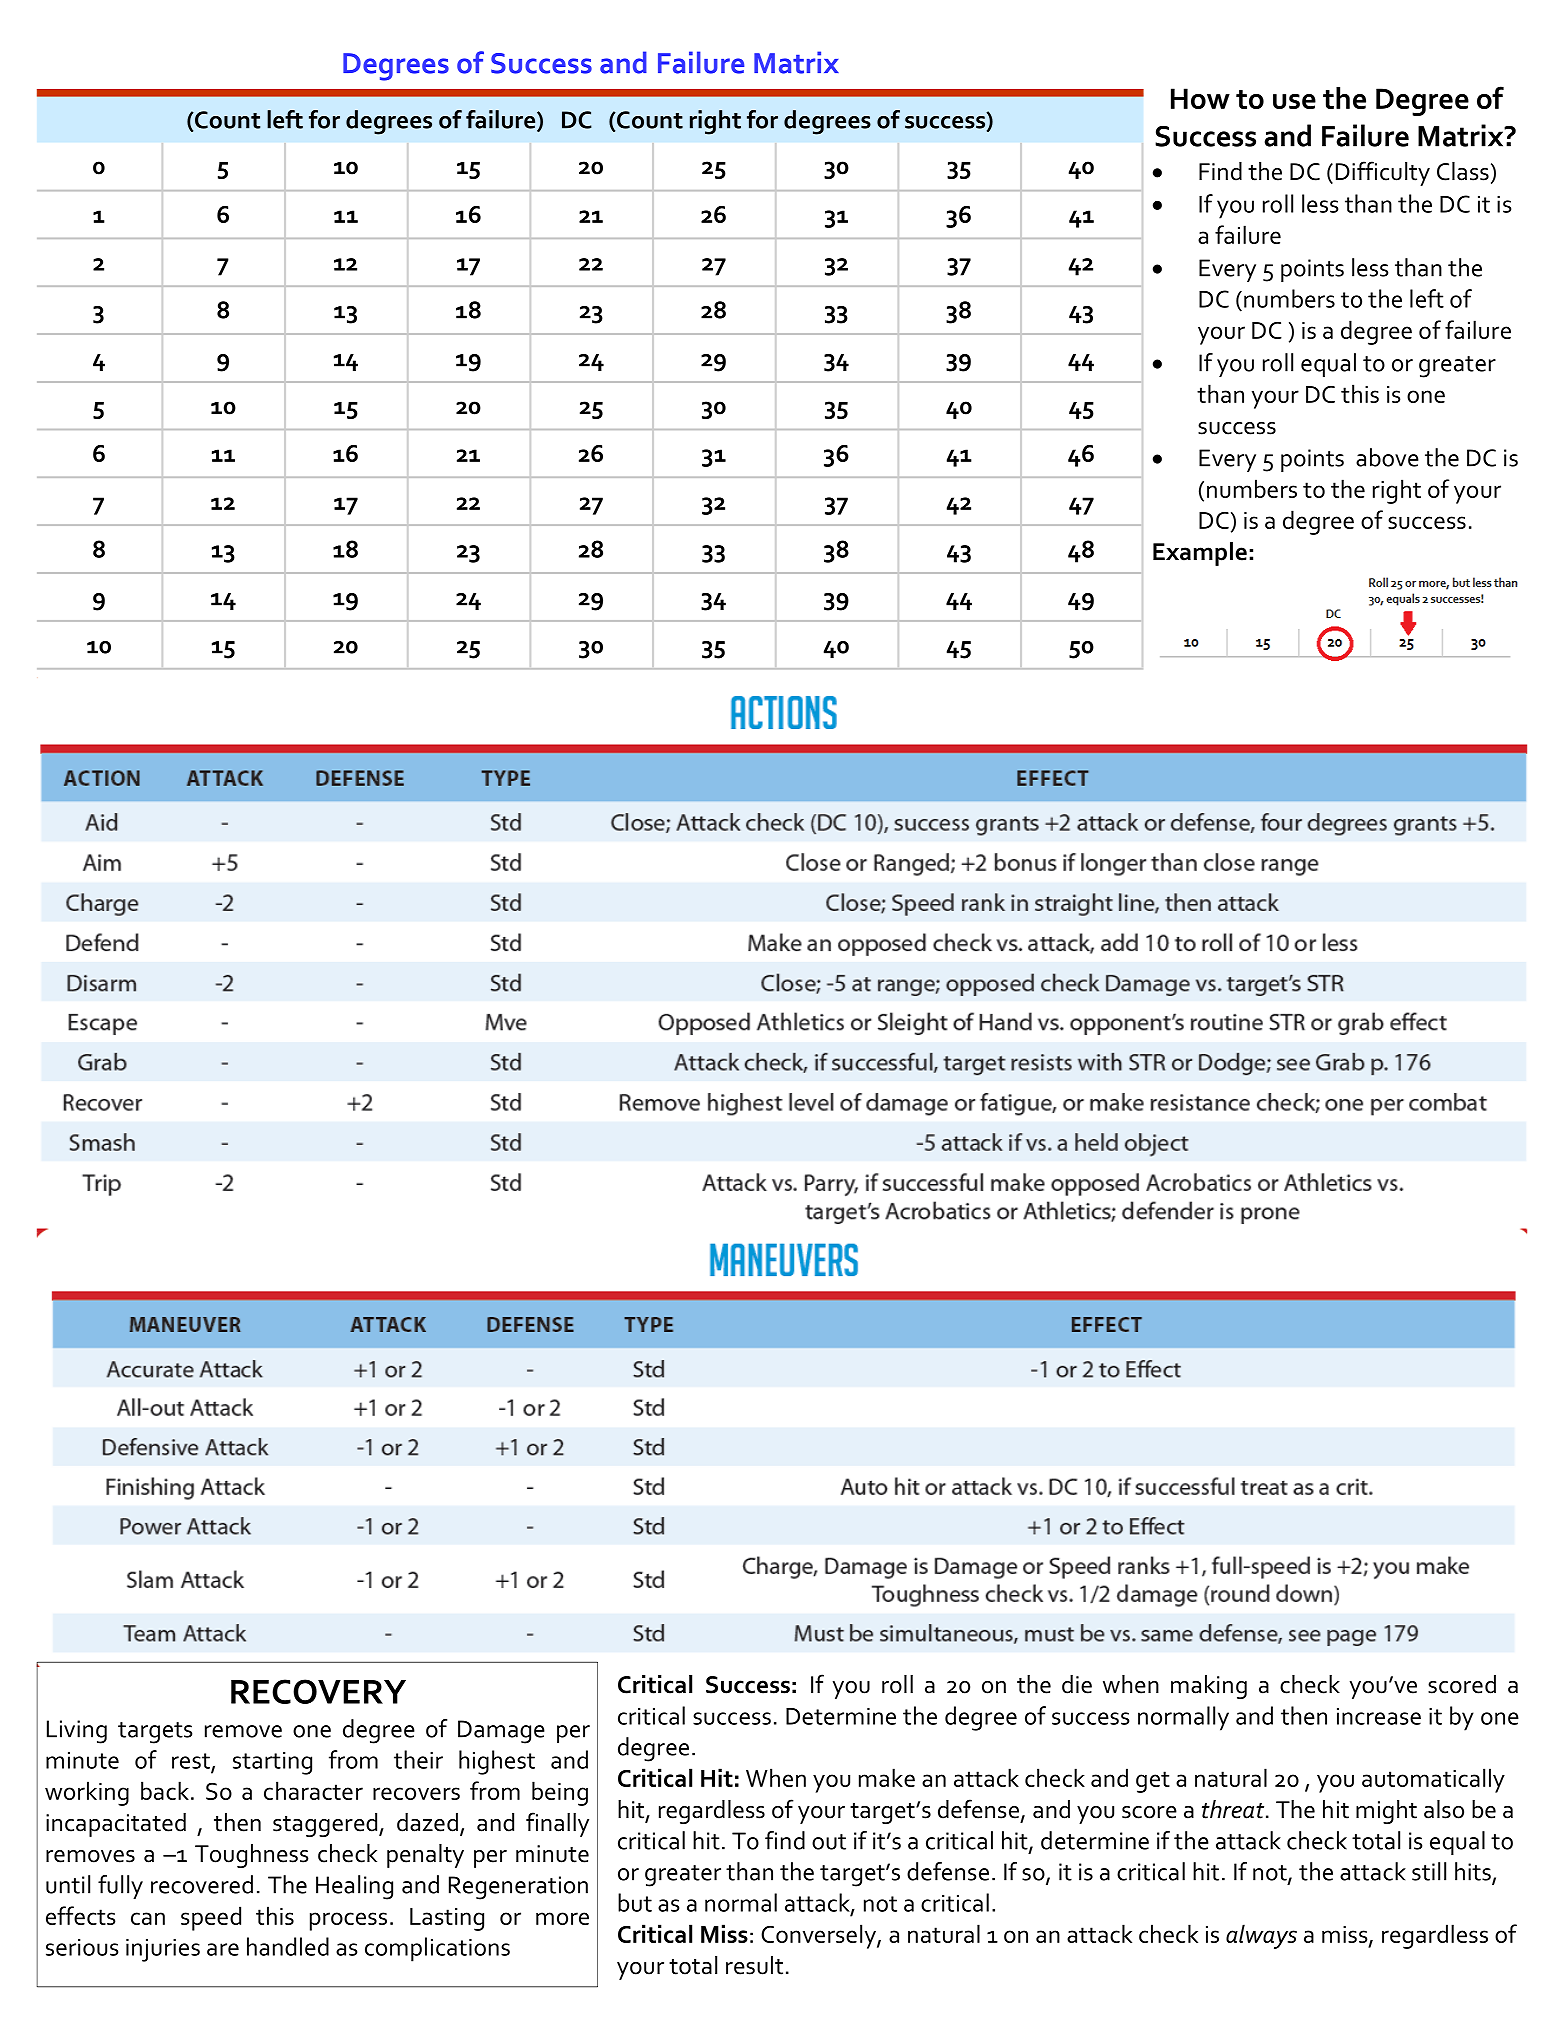  I want to click on making, so click(1209, 1687).
